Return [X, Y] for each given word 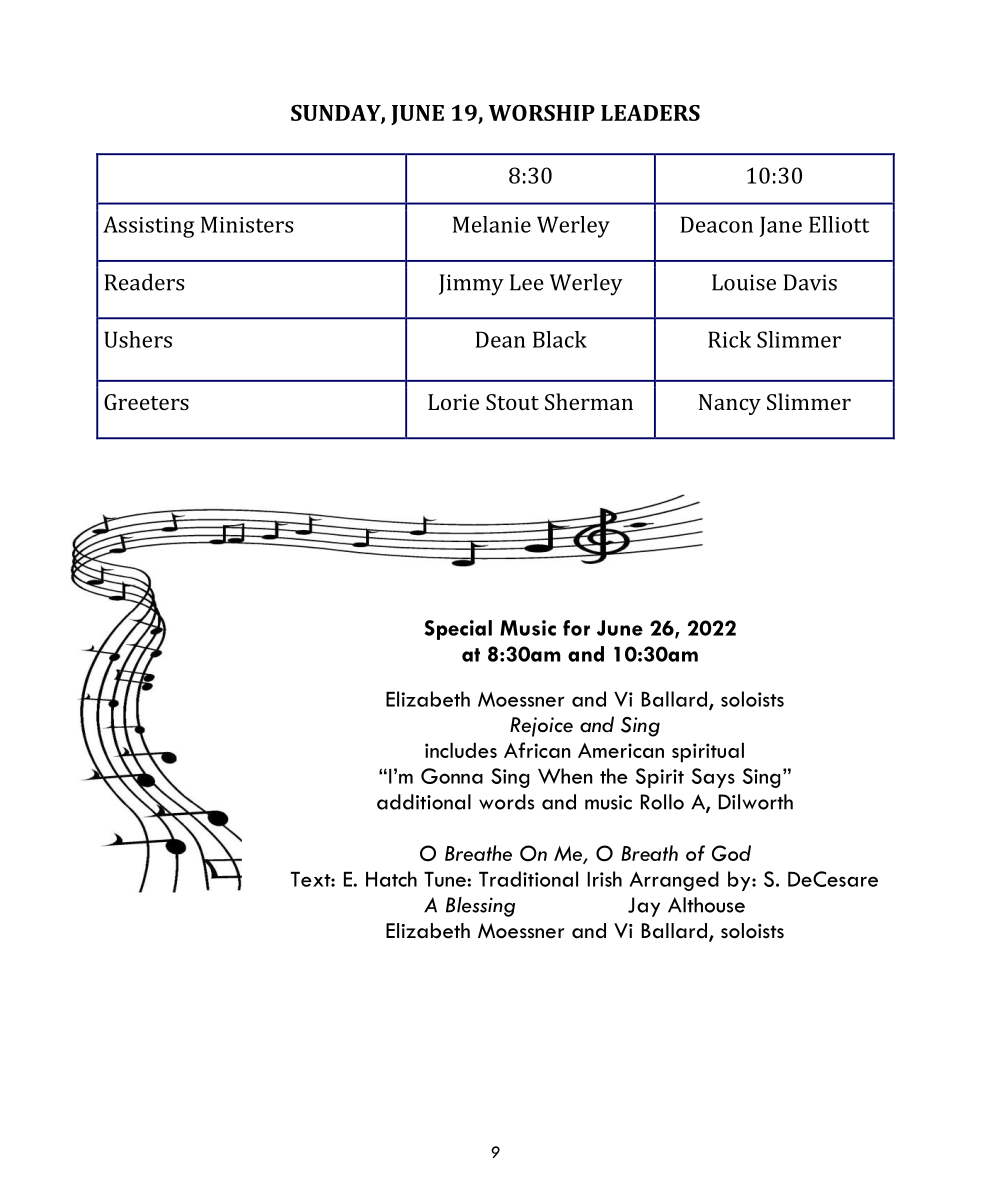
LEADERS [650, 113]
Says [713, 778]
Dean [500, 339]
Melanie [492, 224]
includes [461, 750]
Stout [512, 402]
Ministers [247, 224]
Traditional [528, 879]
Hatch [391, 879]
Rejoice [541, 727]
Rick [729, 339]
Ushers [138, 339]
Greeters [146, 402]
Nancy [730, 404]
